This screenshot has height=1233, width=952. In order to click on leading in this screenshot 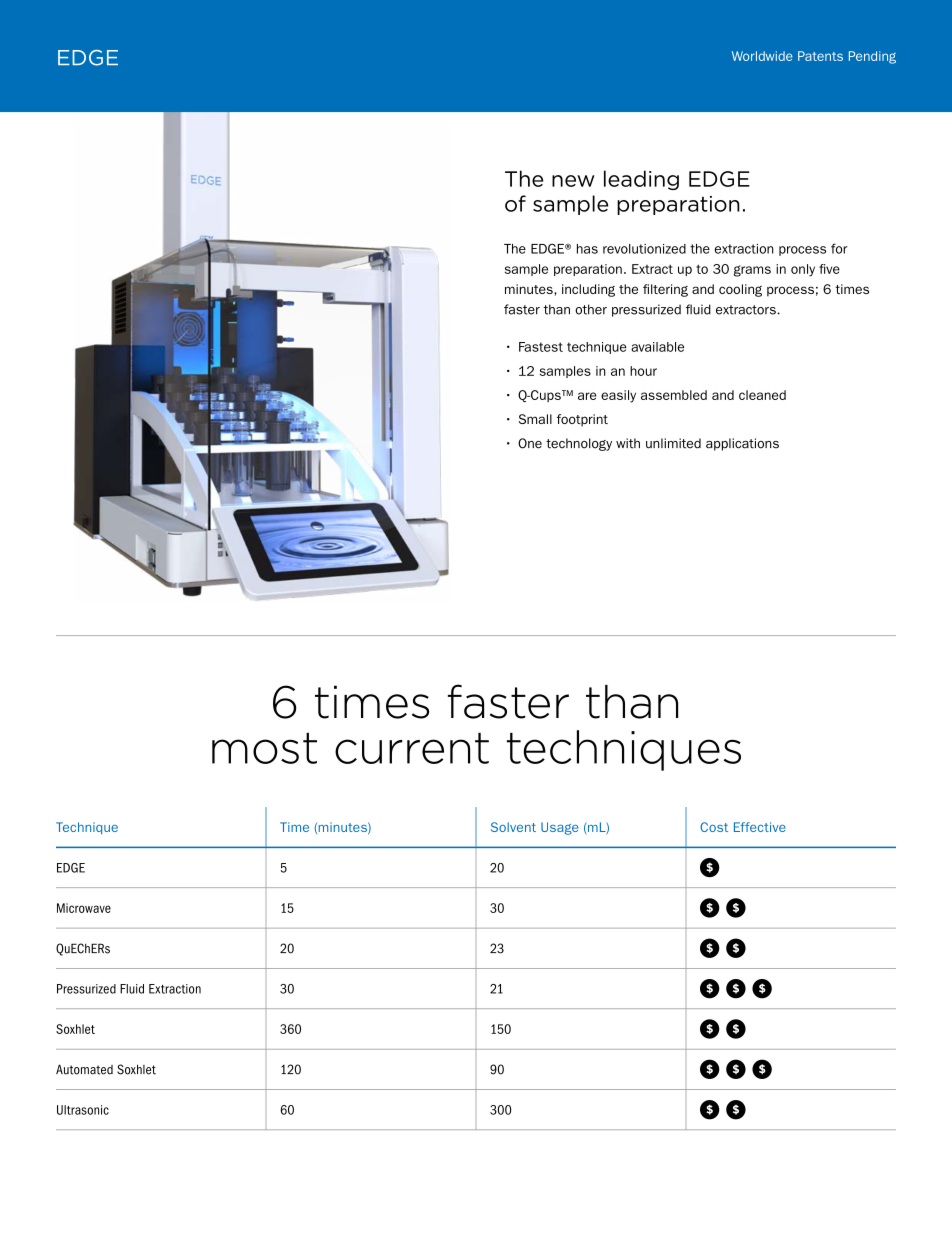, I will do `click(641, 180)`.
